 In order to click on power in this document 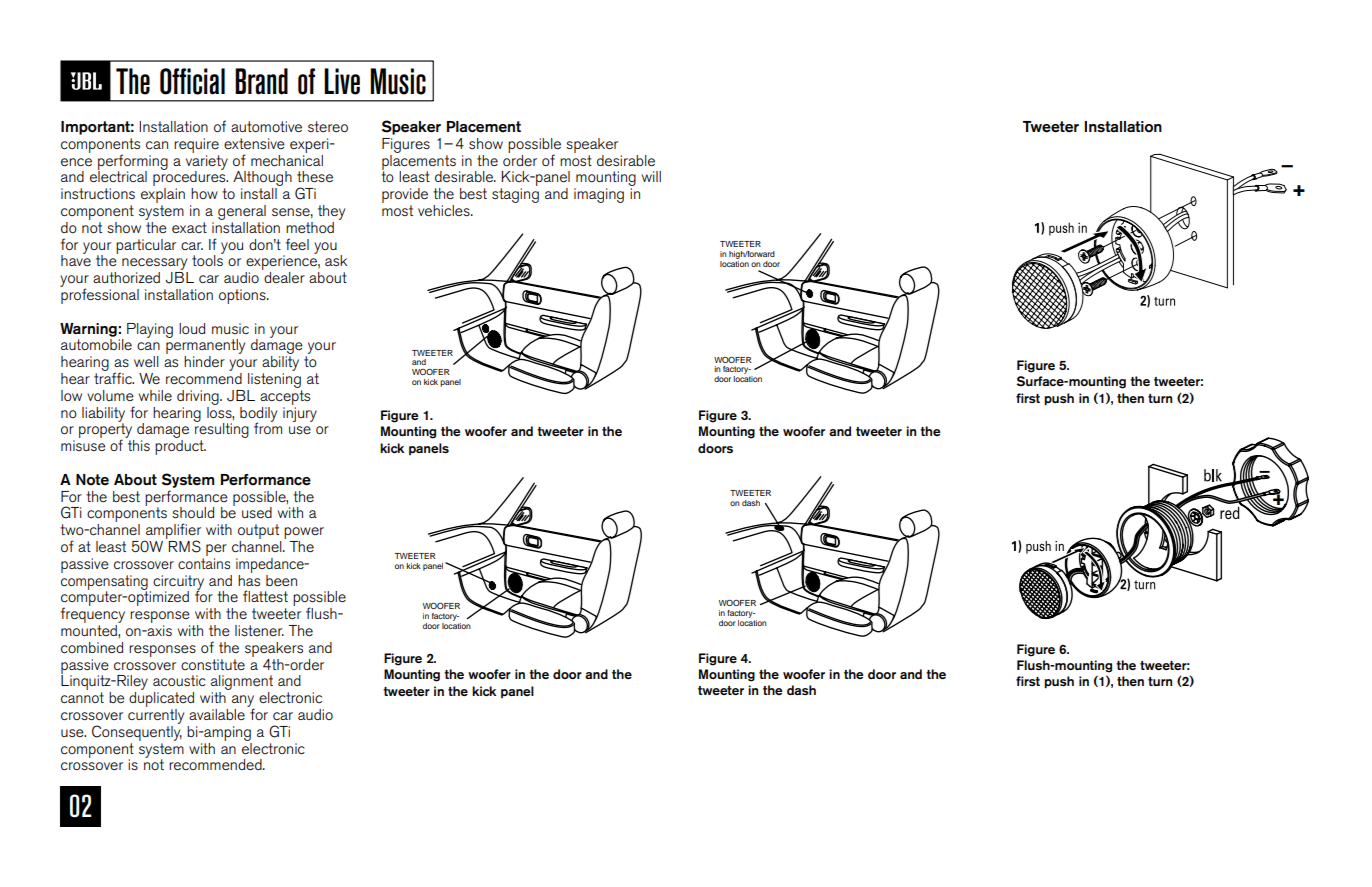, I will do `click(304, 534)`.
